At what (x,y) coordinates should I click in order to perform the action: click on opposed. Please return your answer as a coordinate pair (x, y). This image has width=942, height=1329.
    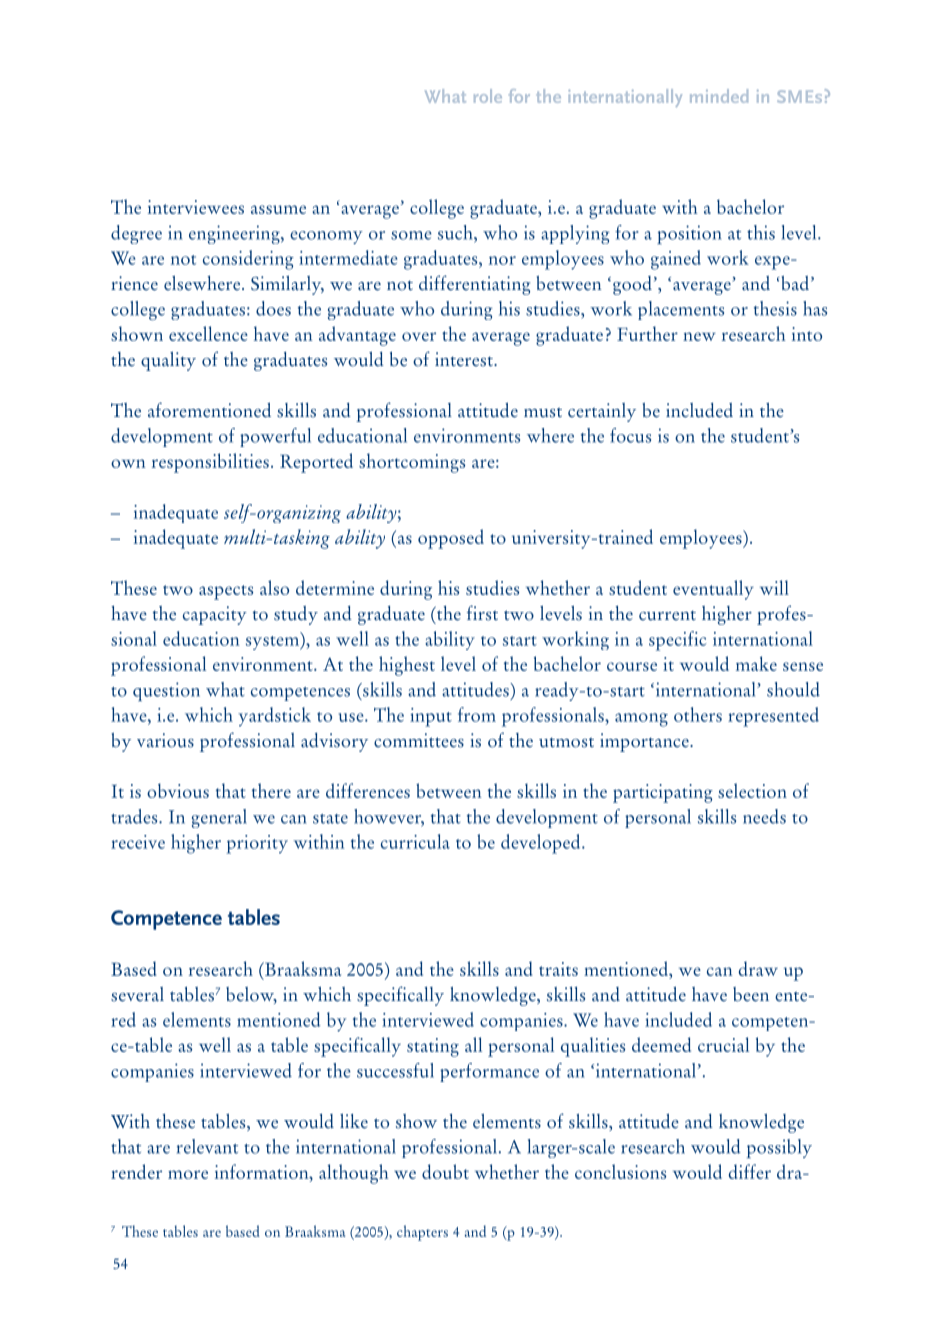
    Looking at the image, I should click on (451, 539).
